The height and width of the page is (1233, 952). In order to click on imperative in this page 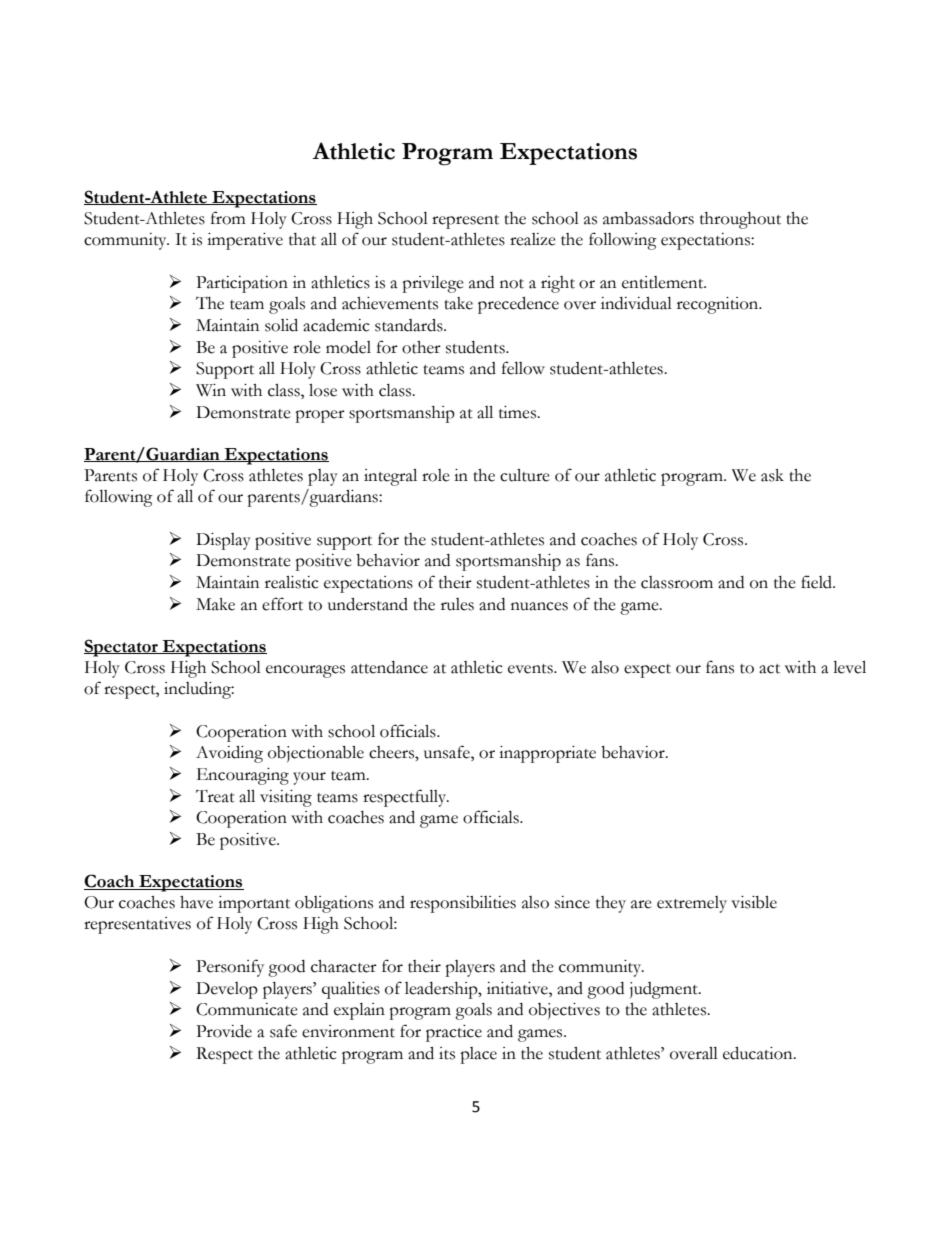, I will do `click(245, 241)`.
